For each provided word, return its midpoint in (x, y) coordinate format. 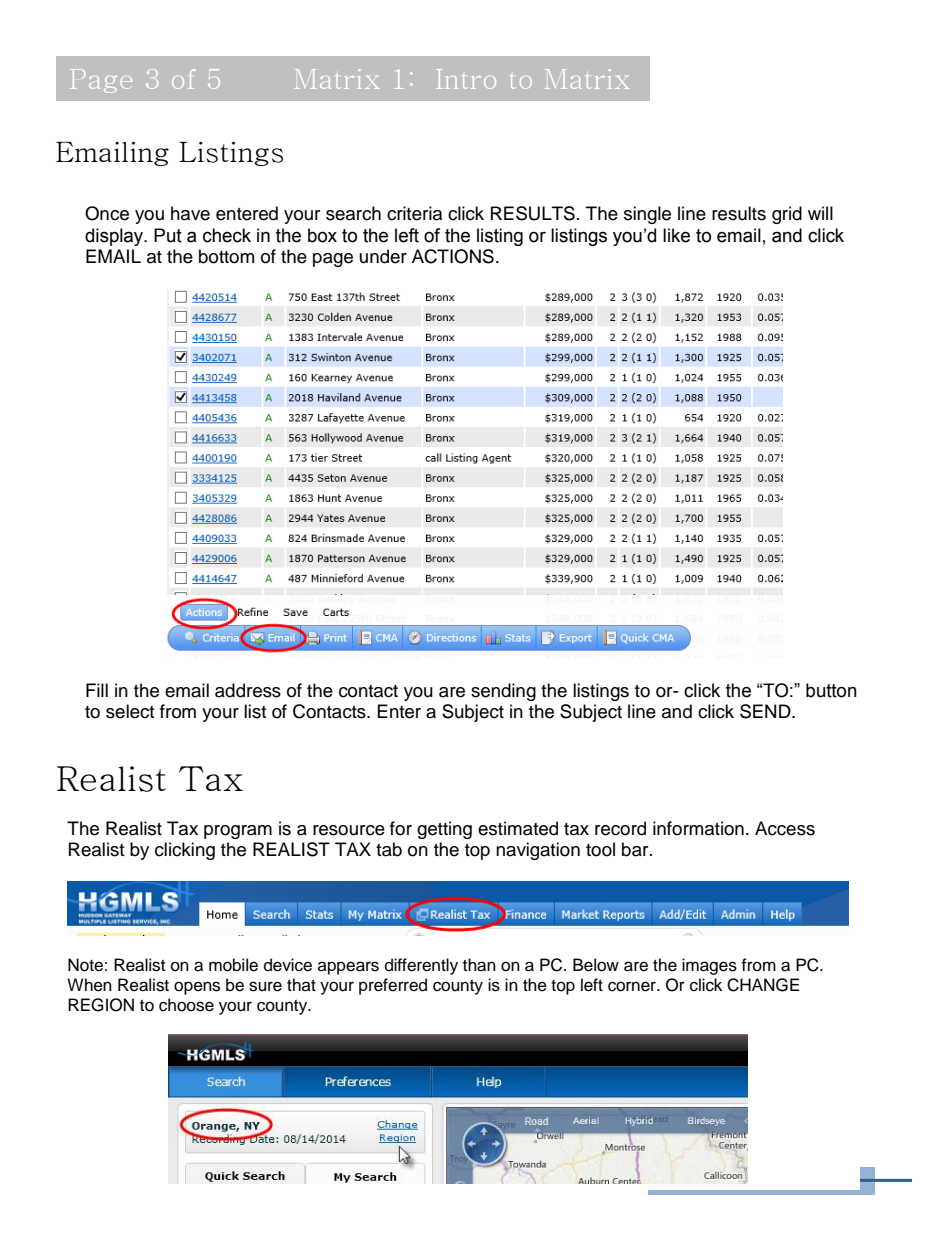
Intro (466, 79)
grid (787, 215)
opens (197, 988)
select (130, 711)
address (248, 690)
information (698, 828)
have (190, 213)
